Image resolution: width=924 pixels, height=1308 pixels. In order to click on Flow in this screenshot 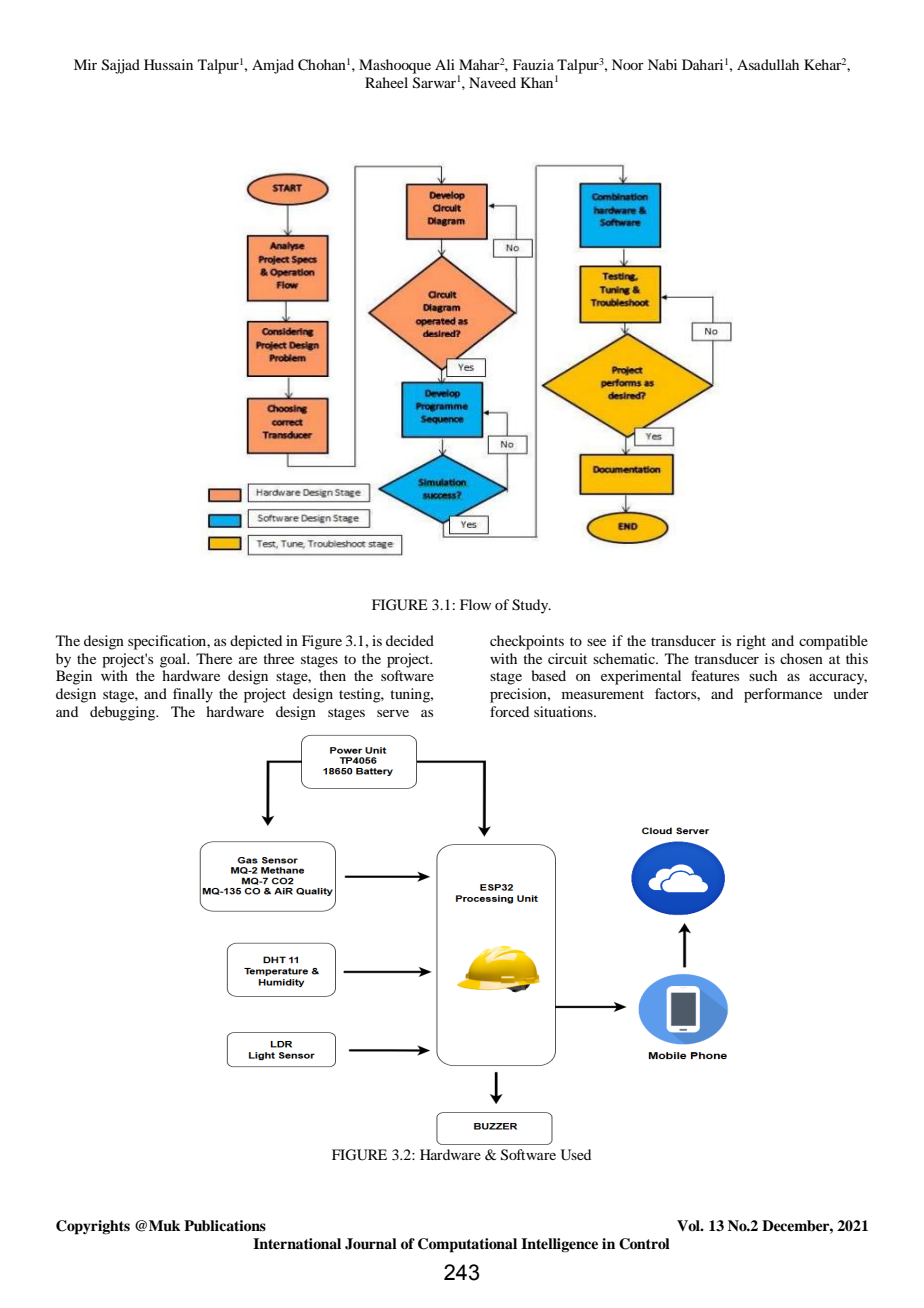, I will do `click(475, 604)`.
